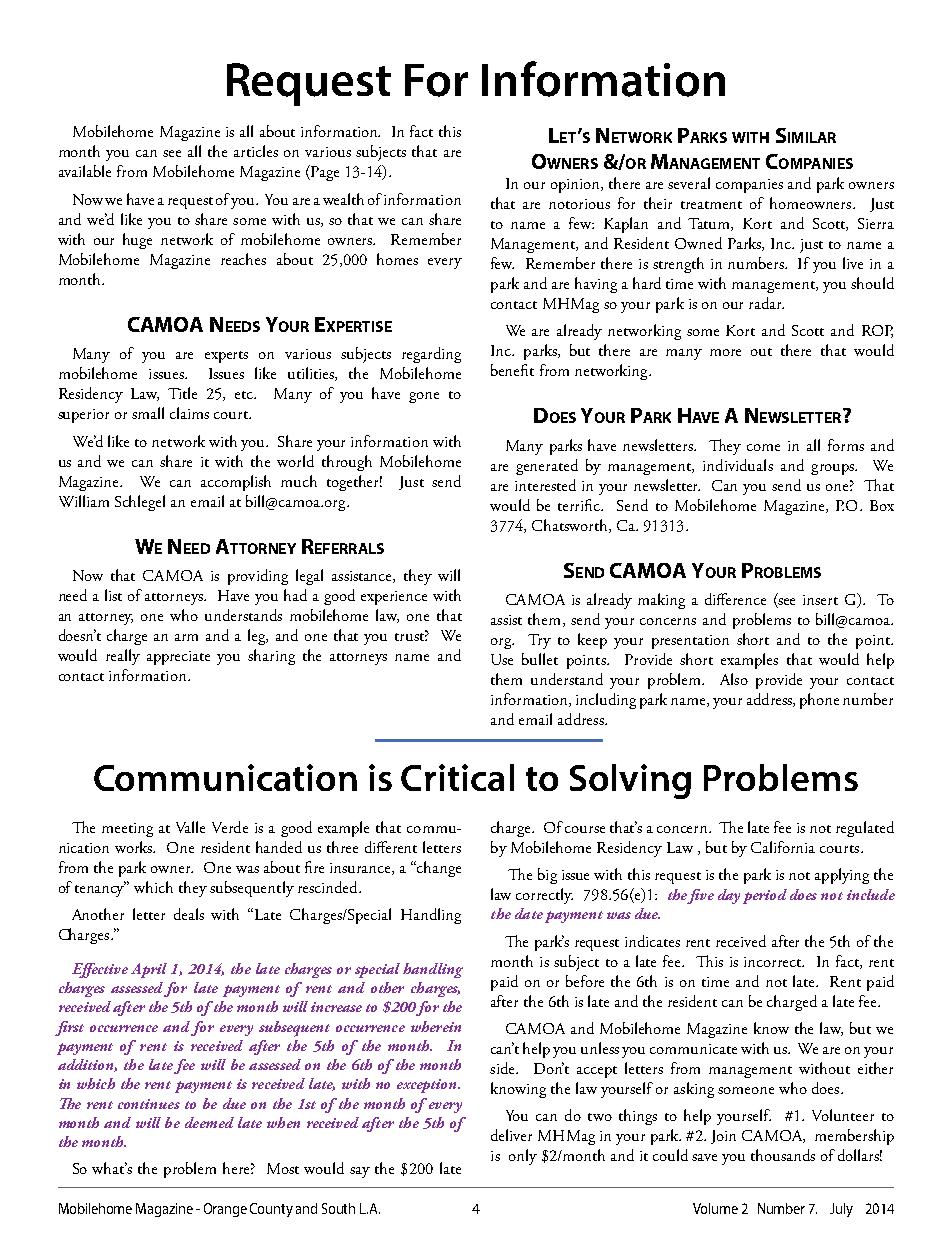  What do you see at coordinates (209, 1122) in the screenshot?
I see `deemed` at bounding box center [209, 1122].
